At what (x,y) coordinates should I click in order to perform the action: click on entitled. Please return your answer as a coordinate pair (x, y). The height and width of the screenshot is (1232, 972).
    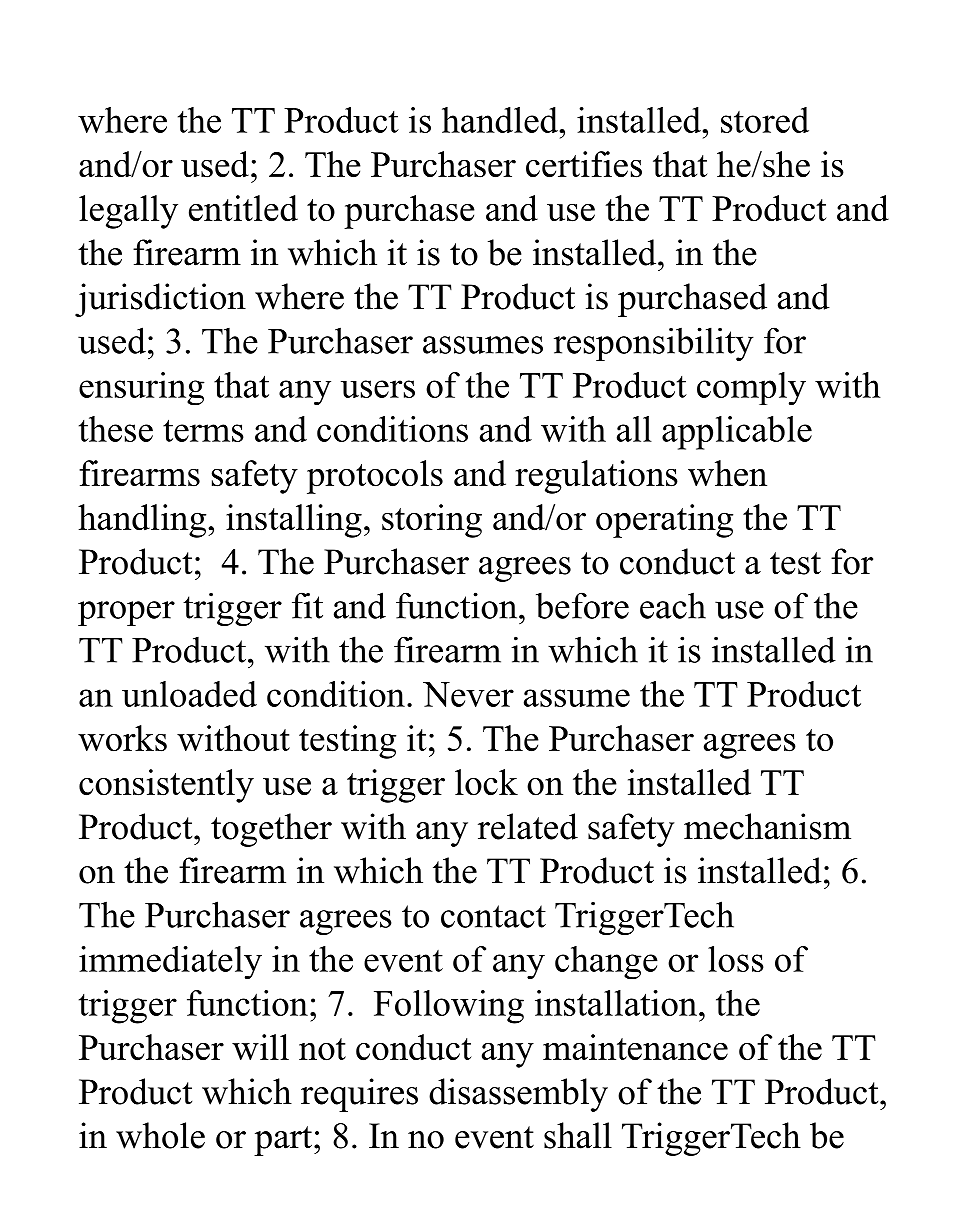
    Looking at the image, I should click on (243, 208).
